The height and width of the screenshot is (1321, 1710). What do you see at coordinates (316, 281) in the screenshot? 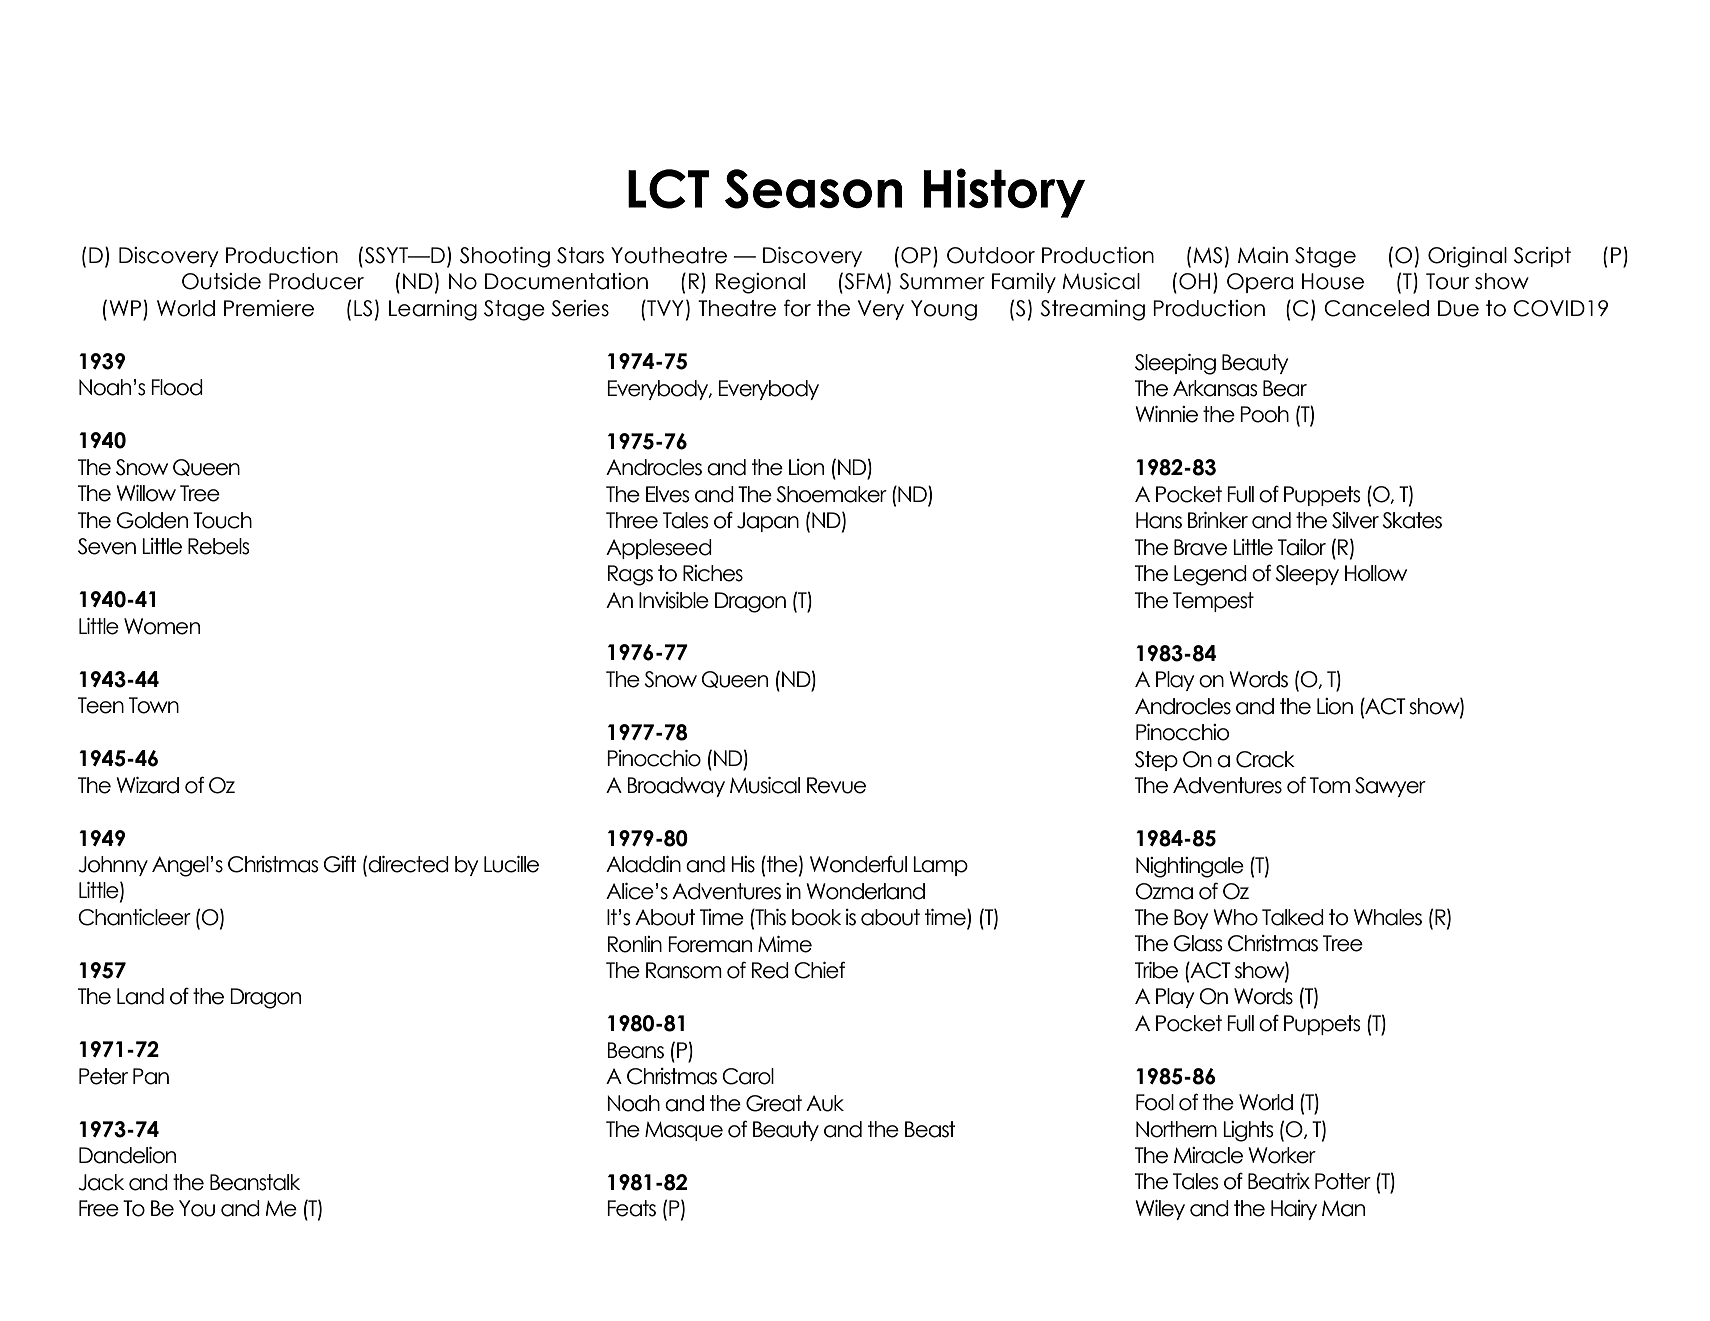
I see `Producer` at bounding box center [316, 281].
